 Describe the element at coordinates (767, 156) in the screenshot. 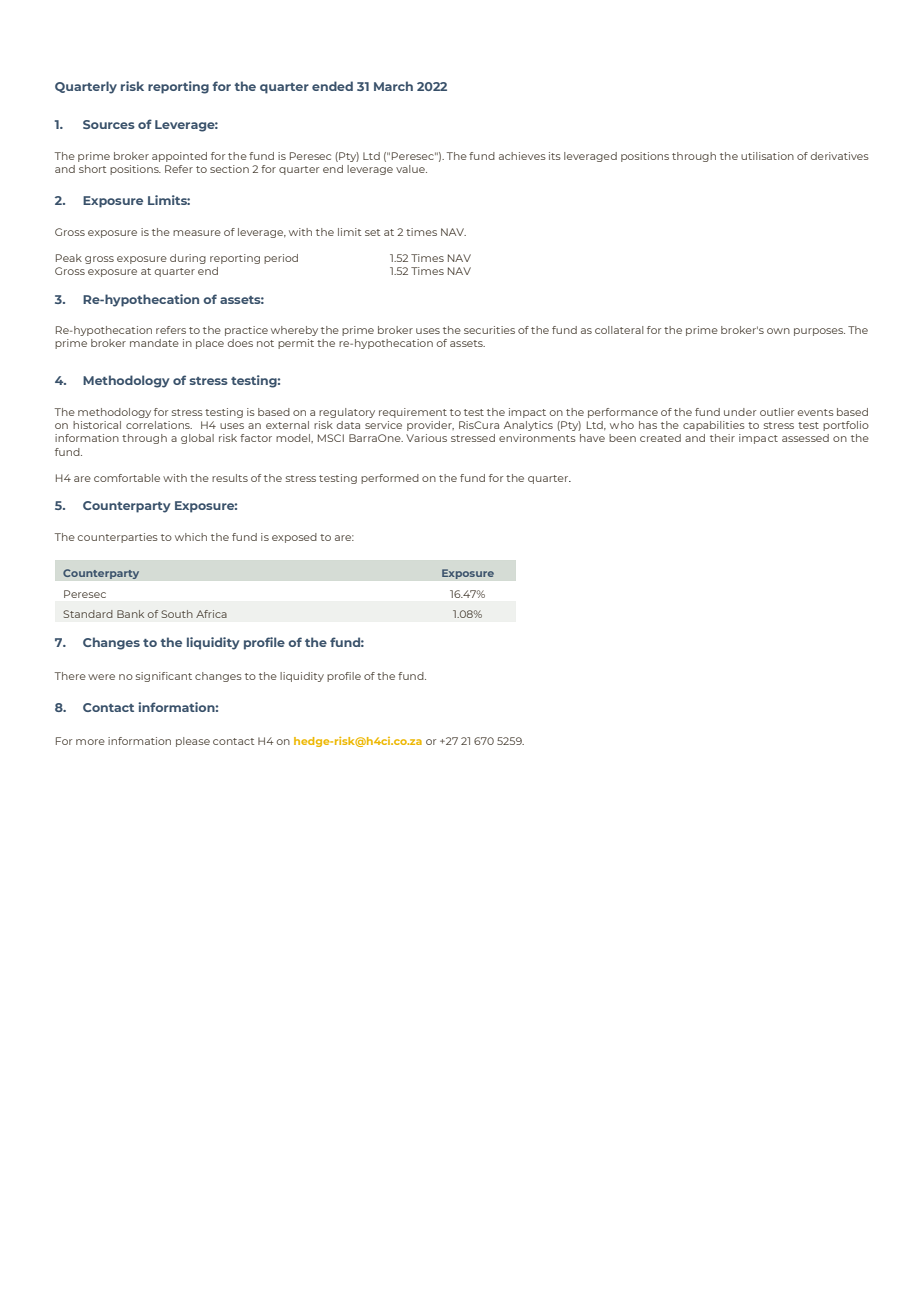

I see `utilisation` at that location.
